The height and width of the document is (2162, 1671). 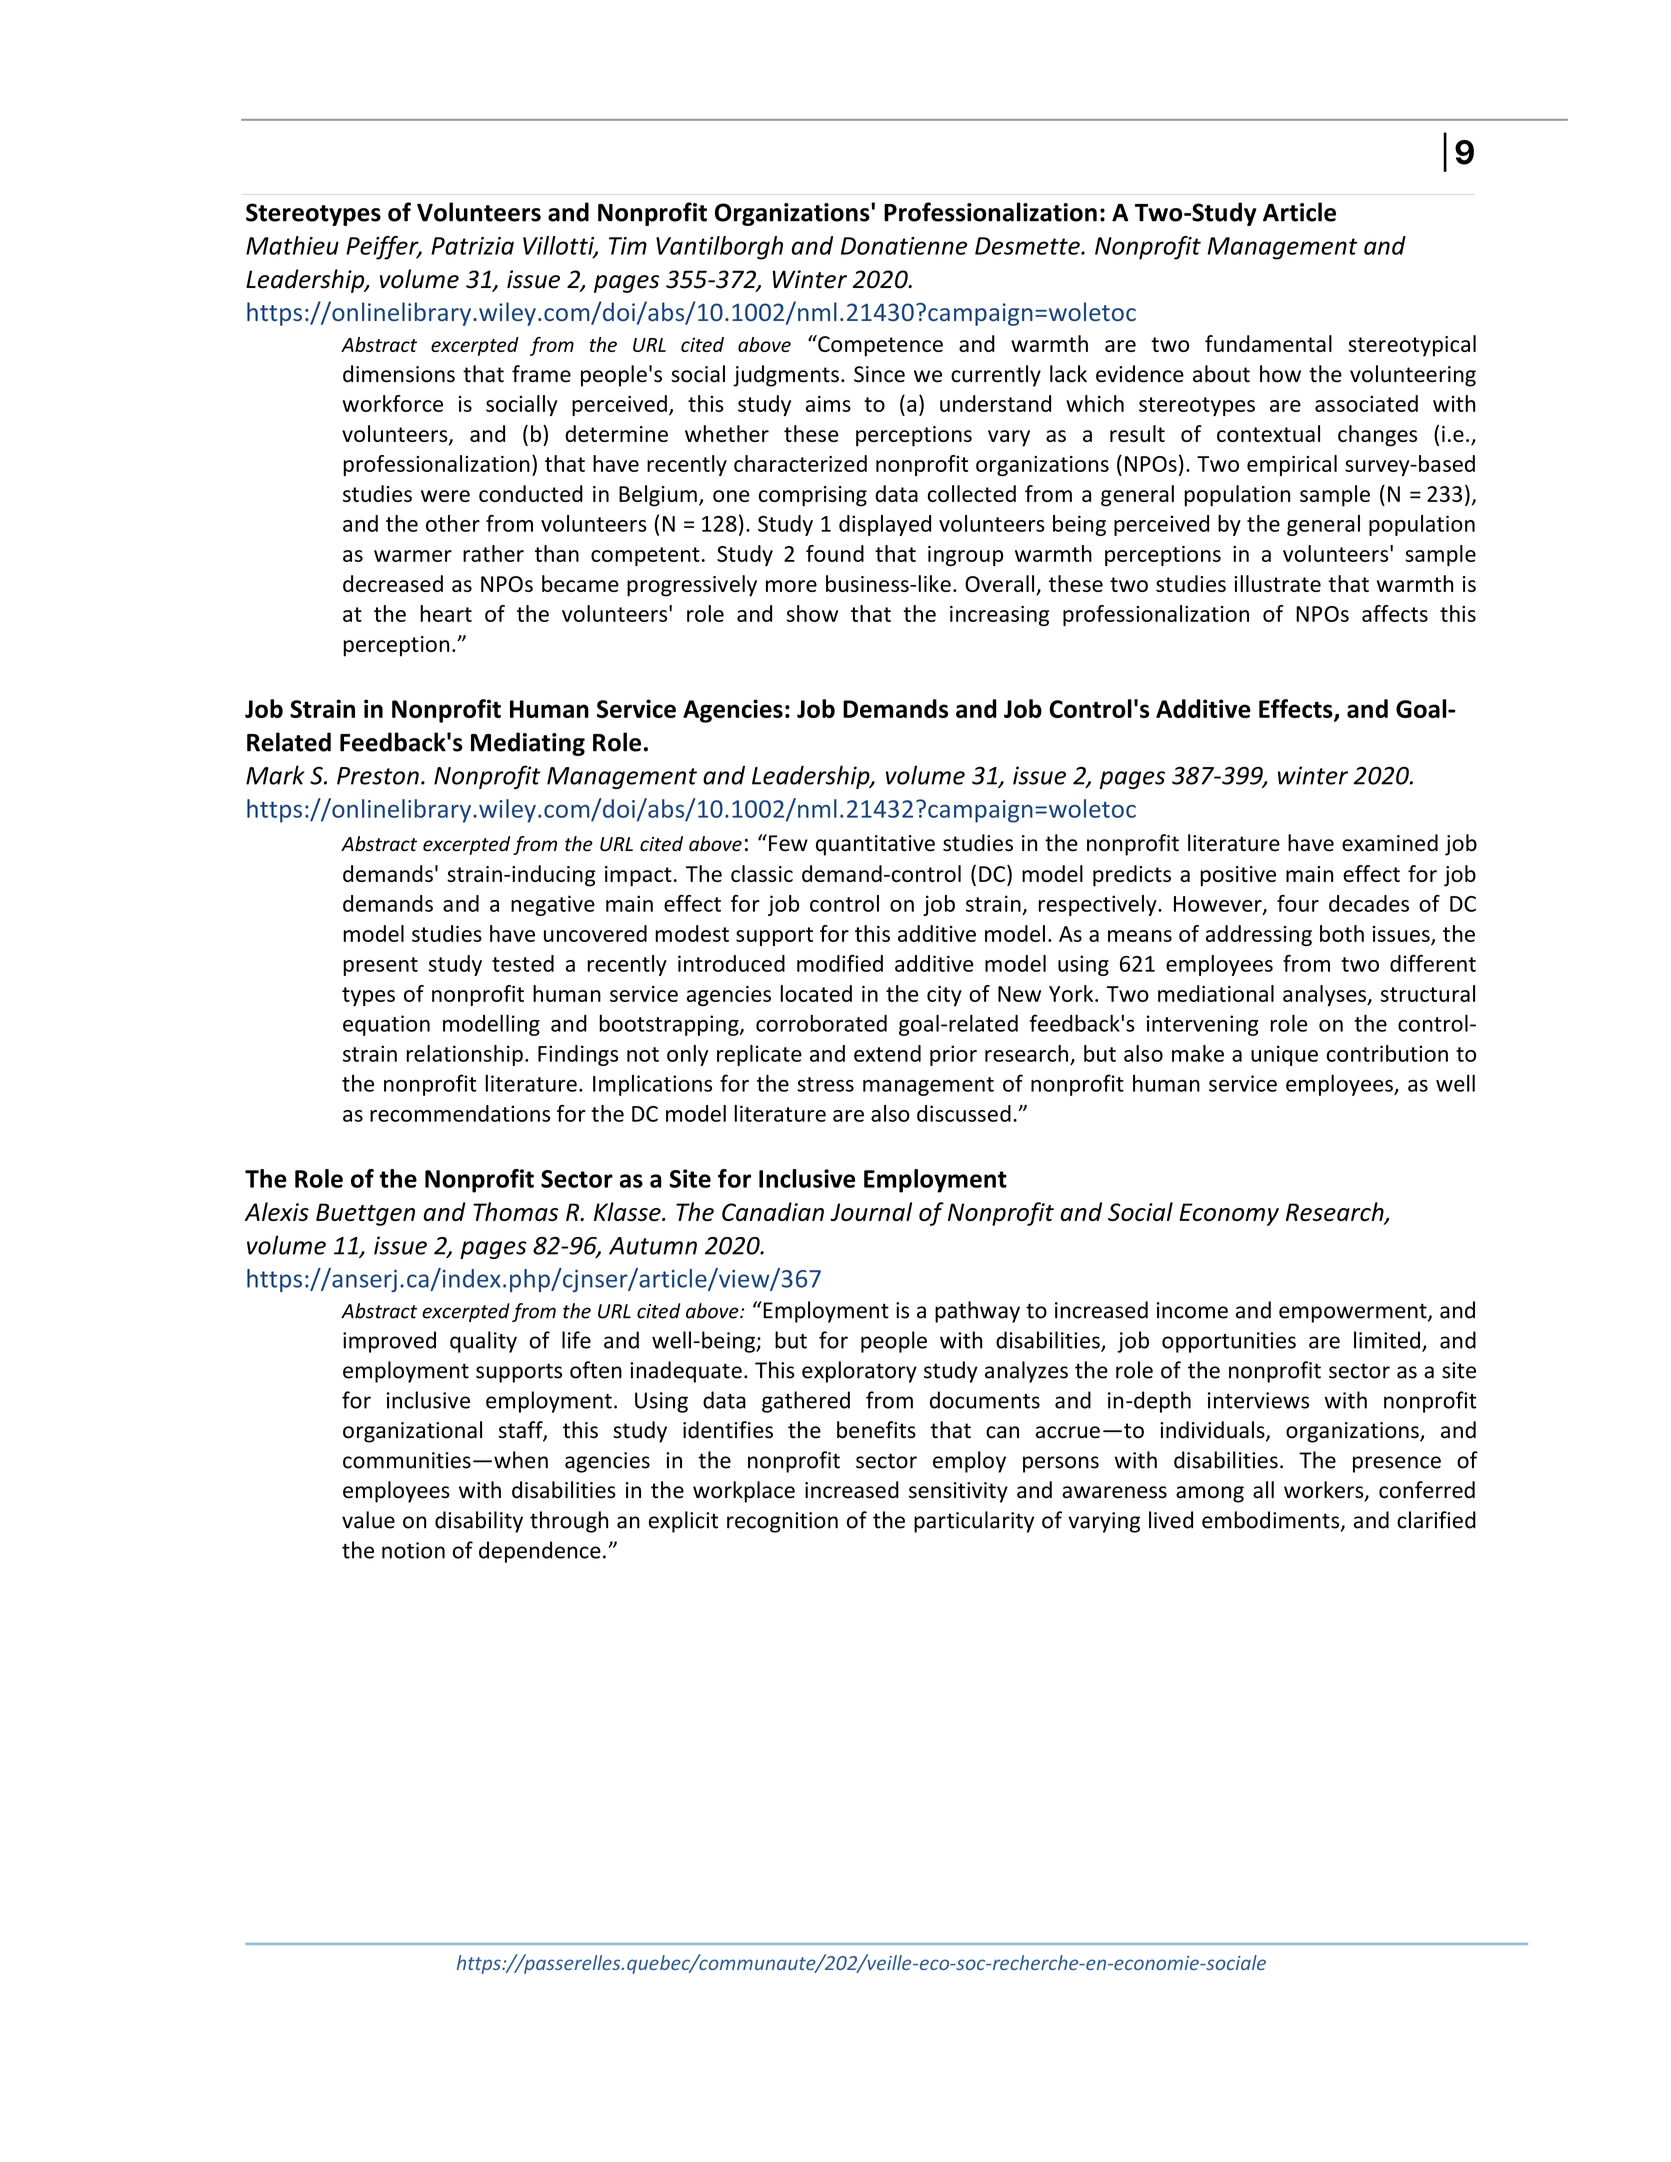 What do you see at coordinates (389, 1342) in the document?
I see `improved` at bounding box center [389, 1342].
